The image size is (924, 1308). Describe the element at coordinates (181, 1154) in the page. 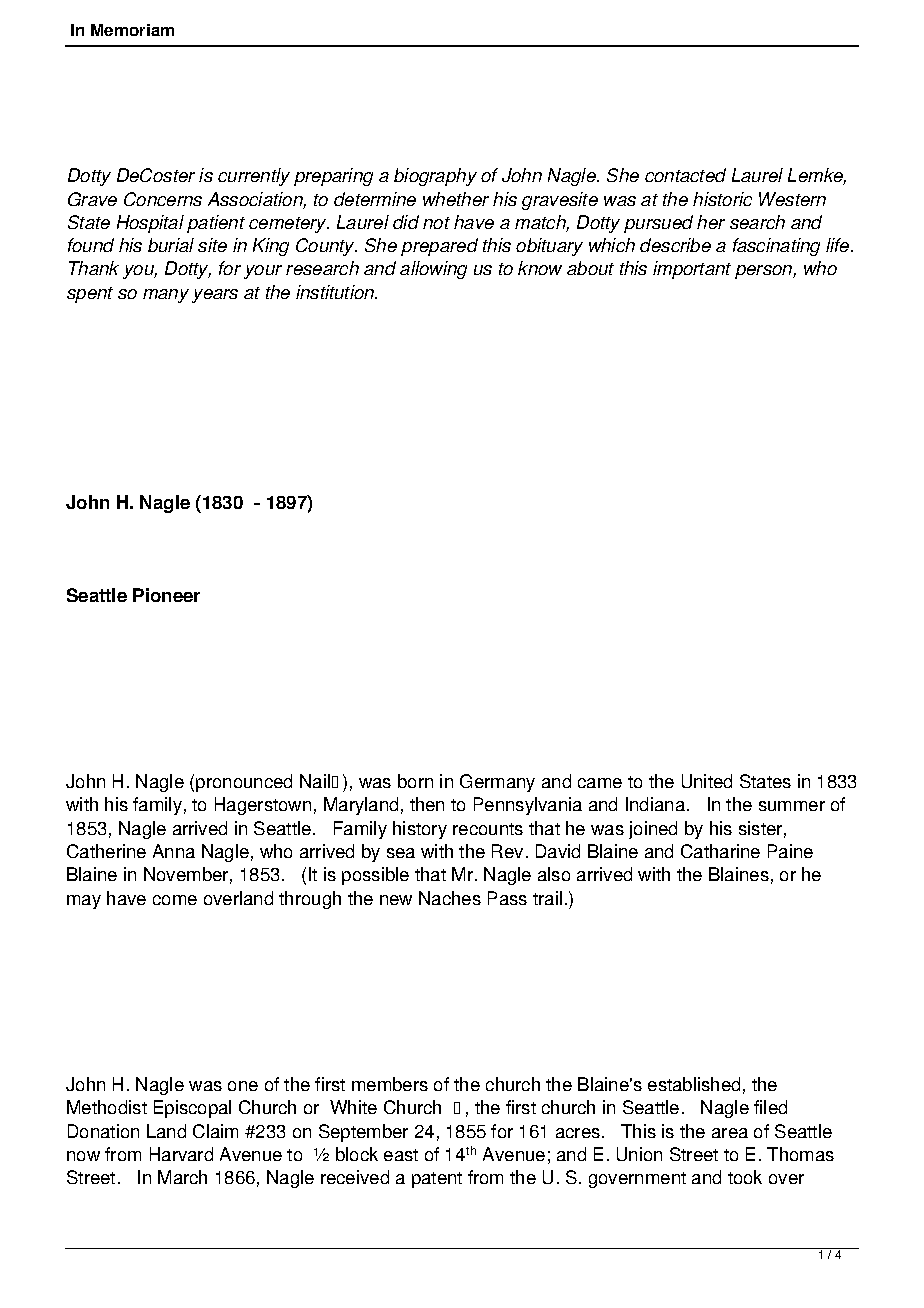

I see `Harvard` at that location.
